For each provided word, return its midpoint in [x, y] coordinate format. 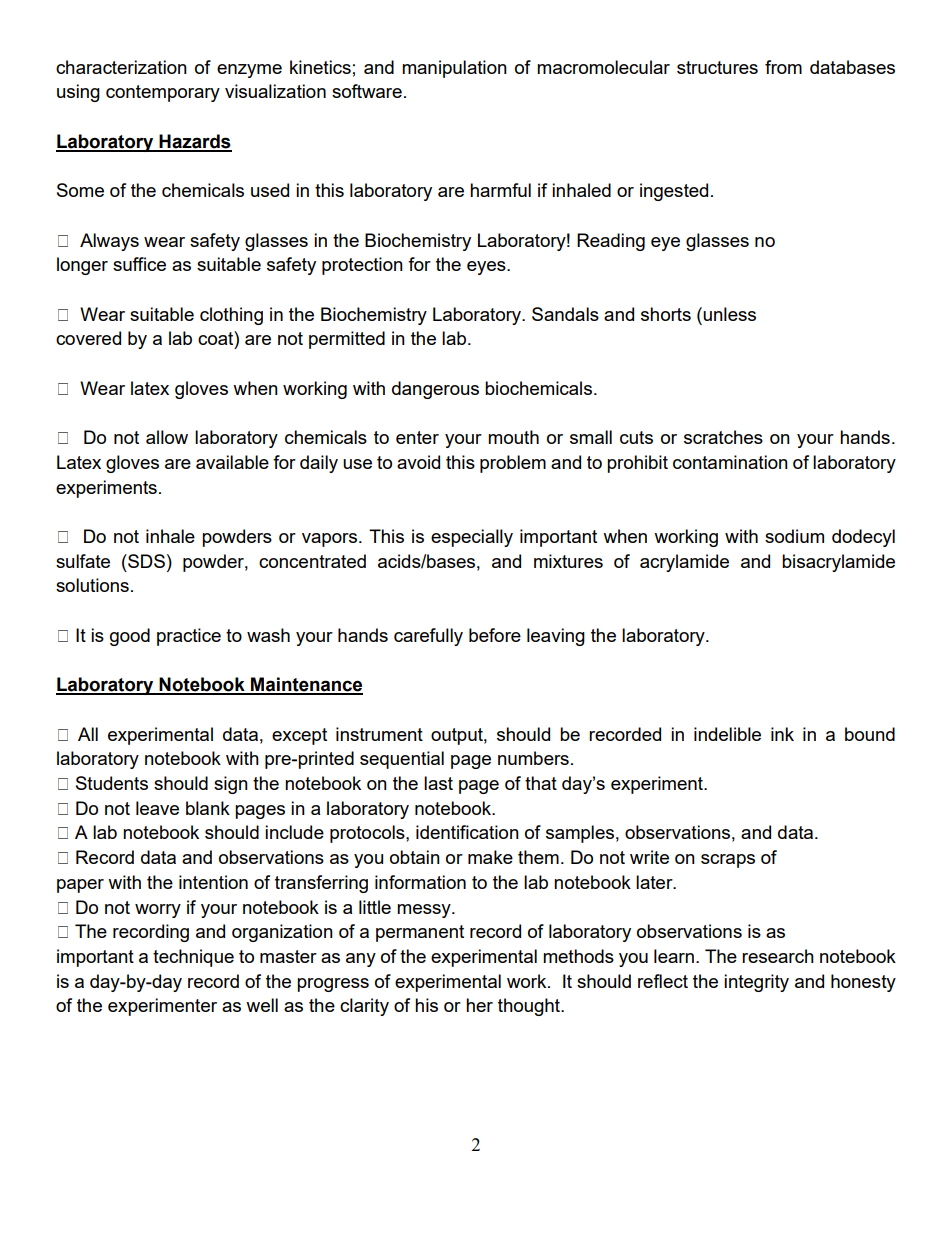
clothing [231, 316]
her [479, 1005]
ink [782, 734]
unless [729, 314]
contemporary [163, 93]
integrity [756, 983]
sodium [794, 536]
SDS [145, 561]
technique [193, 958]
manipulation [454, 69]
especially [472, 538]
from [783, 67]
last [438, 783]
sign [231, 785]
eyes [487, 268]
